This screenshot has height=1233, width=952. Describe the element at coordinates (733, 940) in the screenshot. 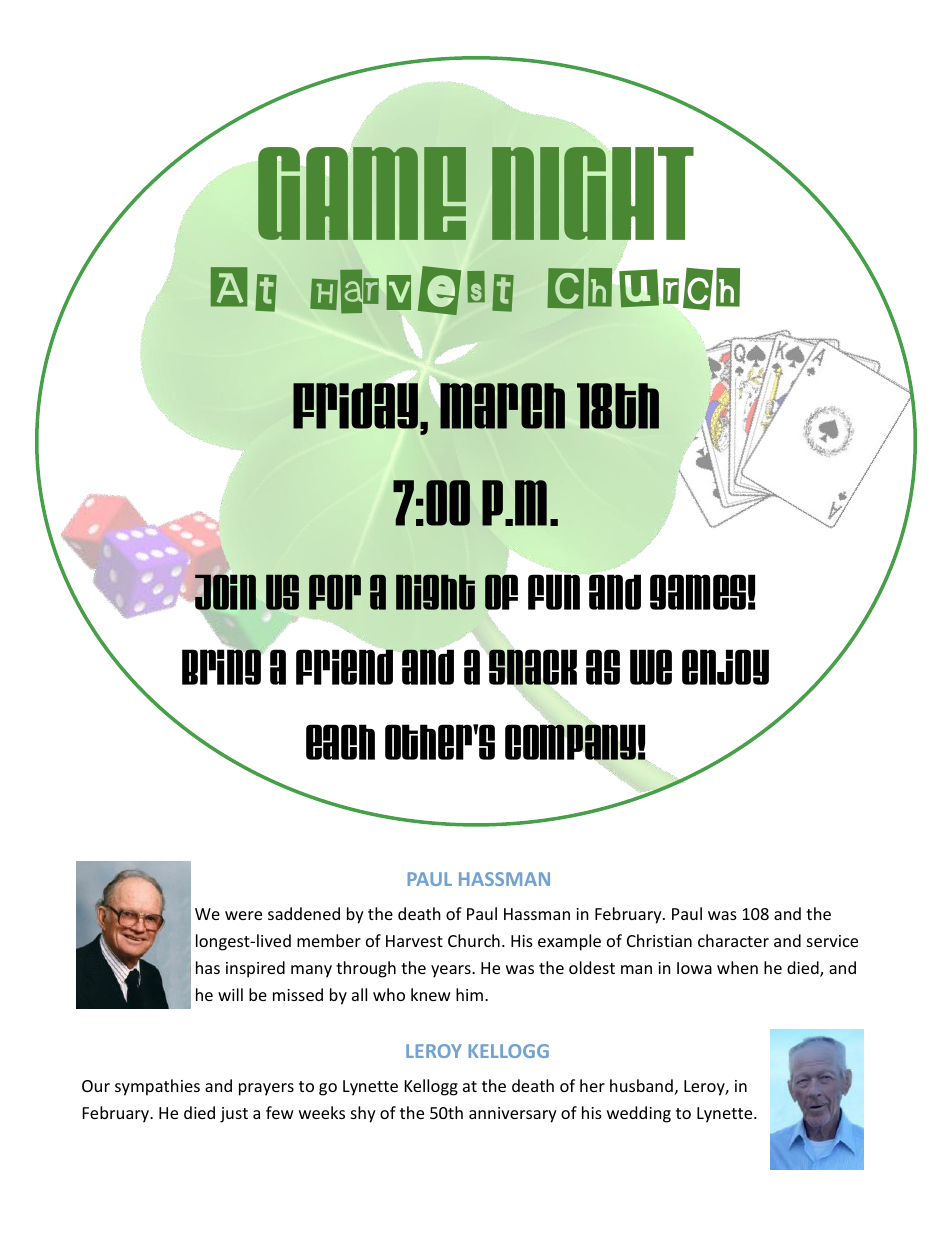

I see `character` at that location.
